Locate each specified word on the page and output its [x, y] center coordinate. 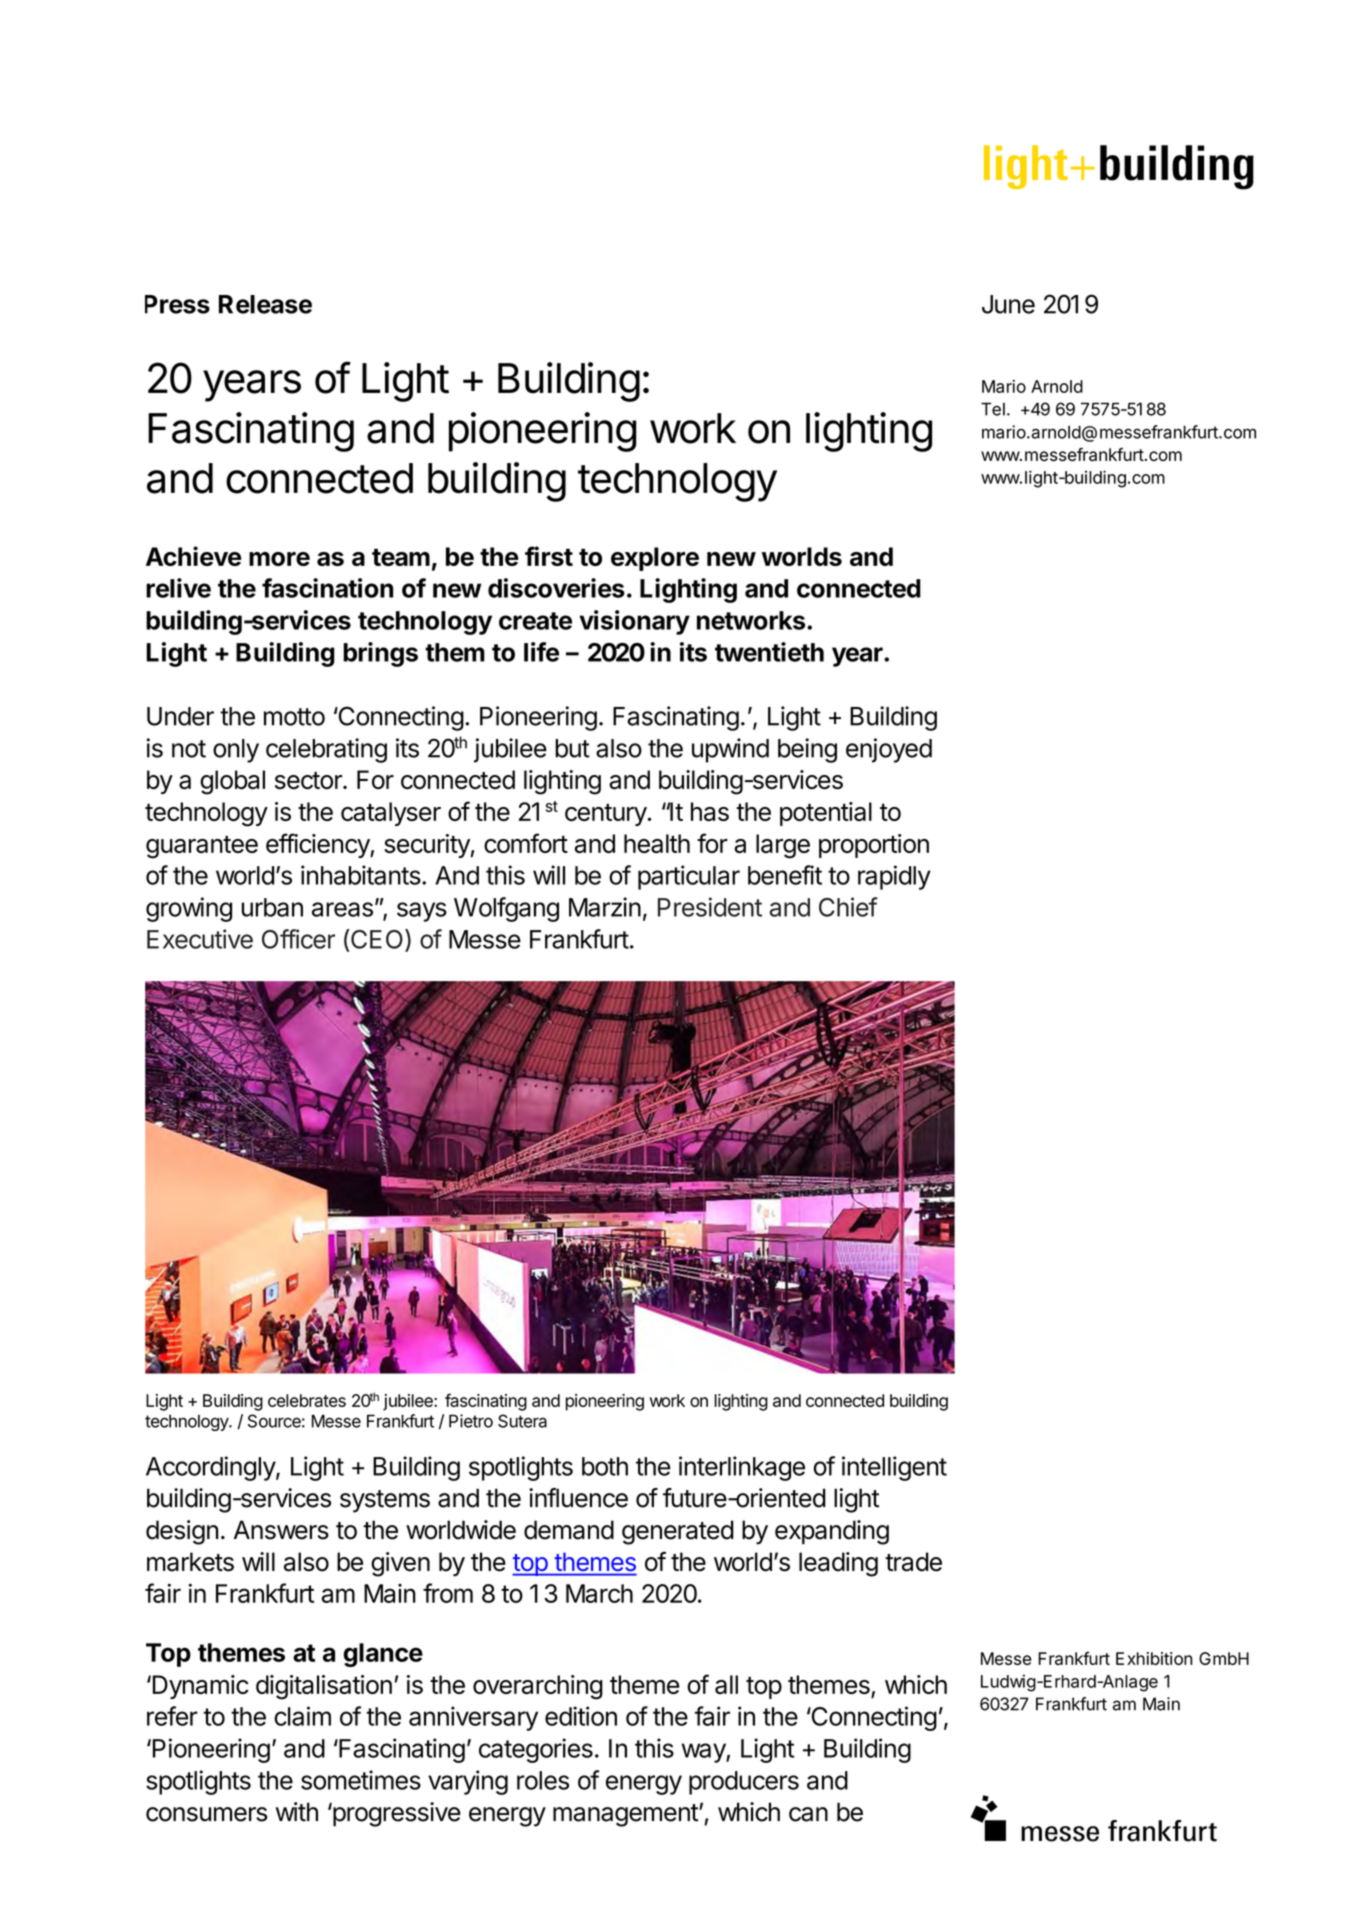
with [297, 1812]
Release [265, 304]
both [605, 1466]
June [1008, 304]
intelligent [894, 1468]
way [704, 1753]
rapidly [894, 877]
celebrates [307, 1400]
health [657, 843]
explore [655, 559]
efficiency [318, 845]
